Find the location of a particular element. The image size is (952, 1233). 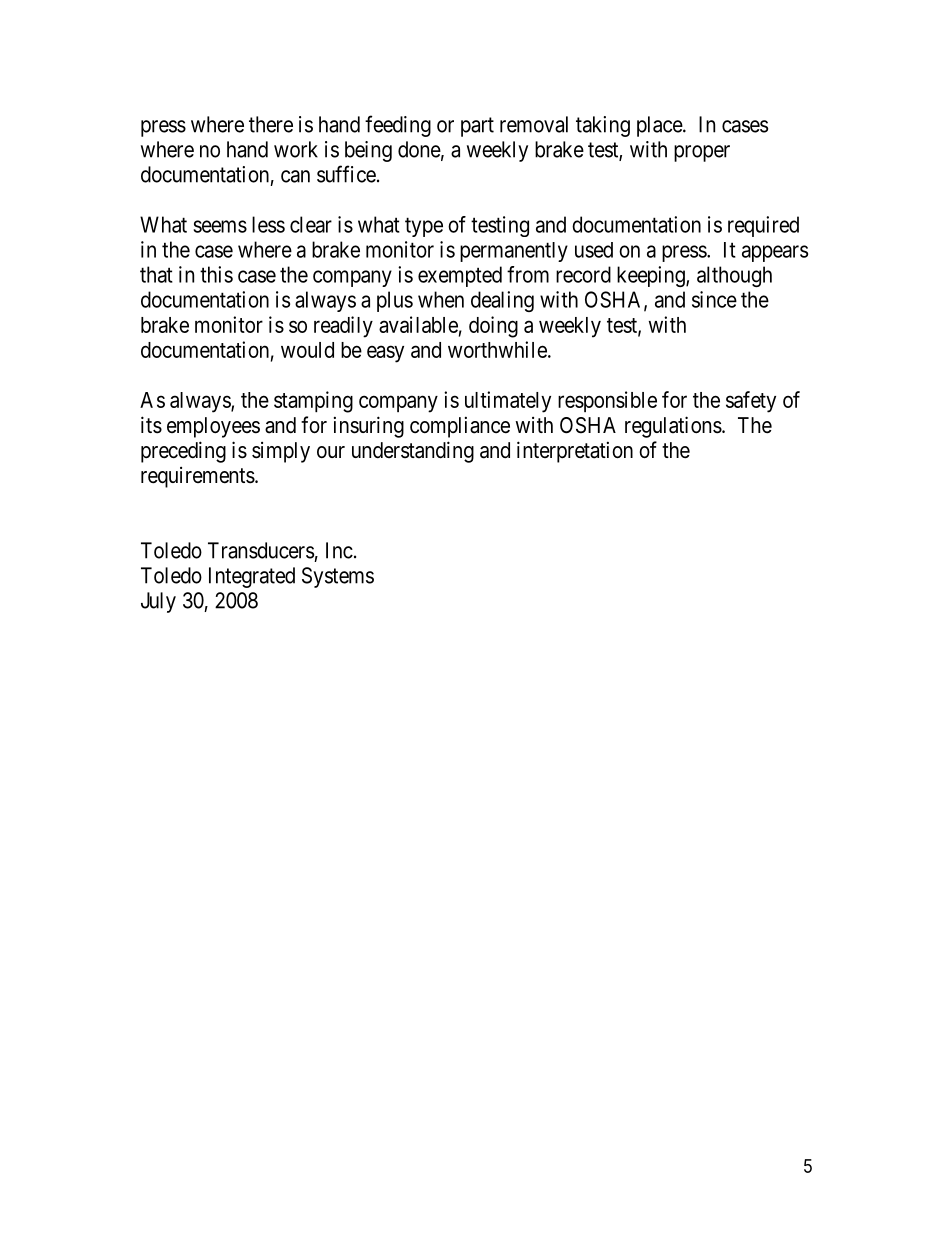

would is located at coordinates (307, 350).
